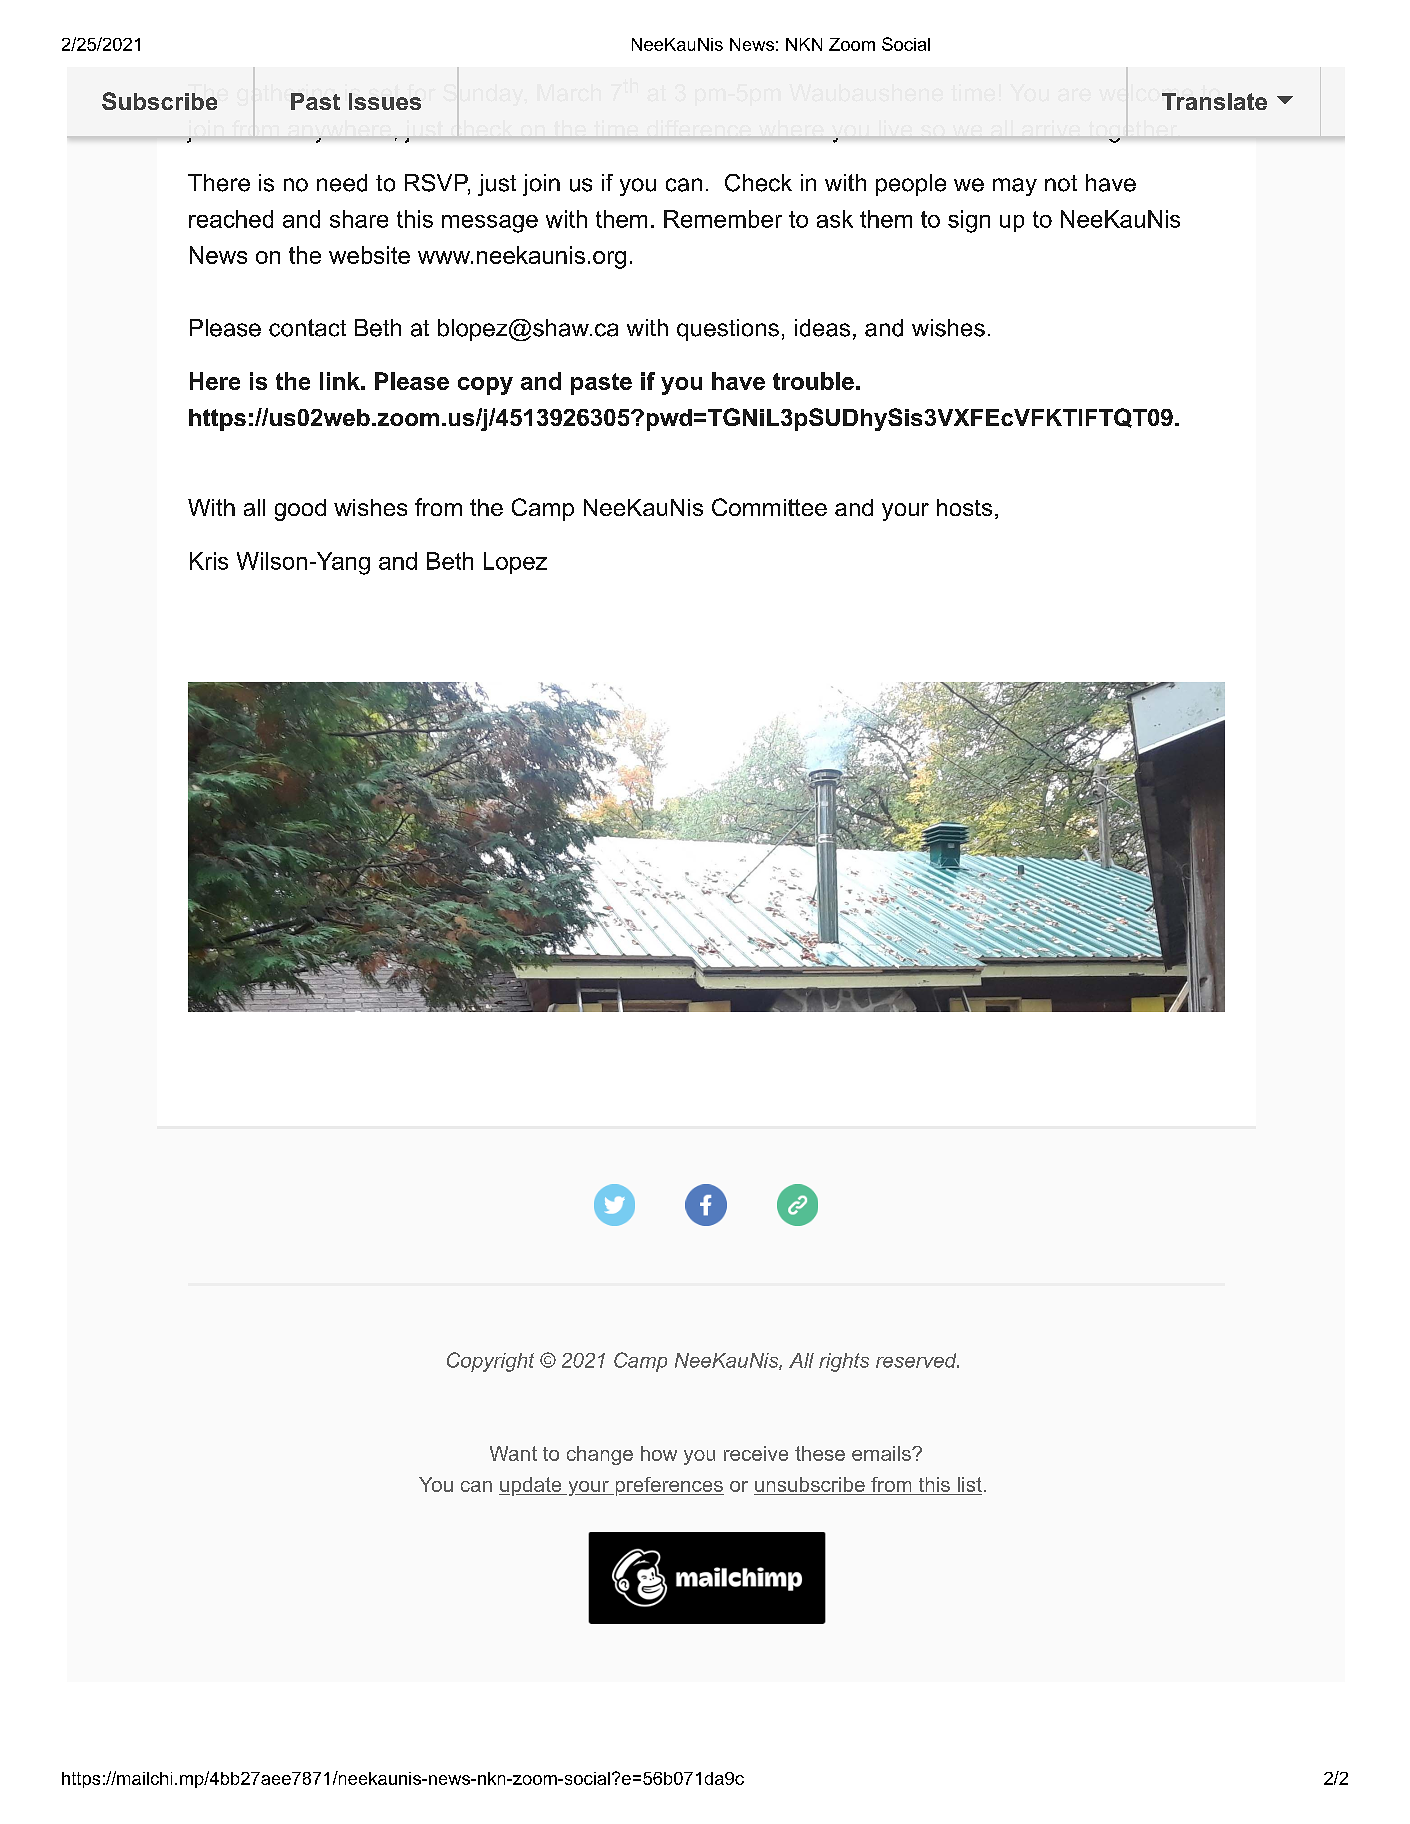 The image size is (1410, 1824). What do you see at coordinates (342, 183) in the document?
I see `need` at bounding box center [342, 183].
